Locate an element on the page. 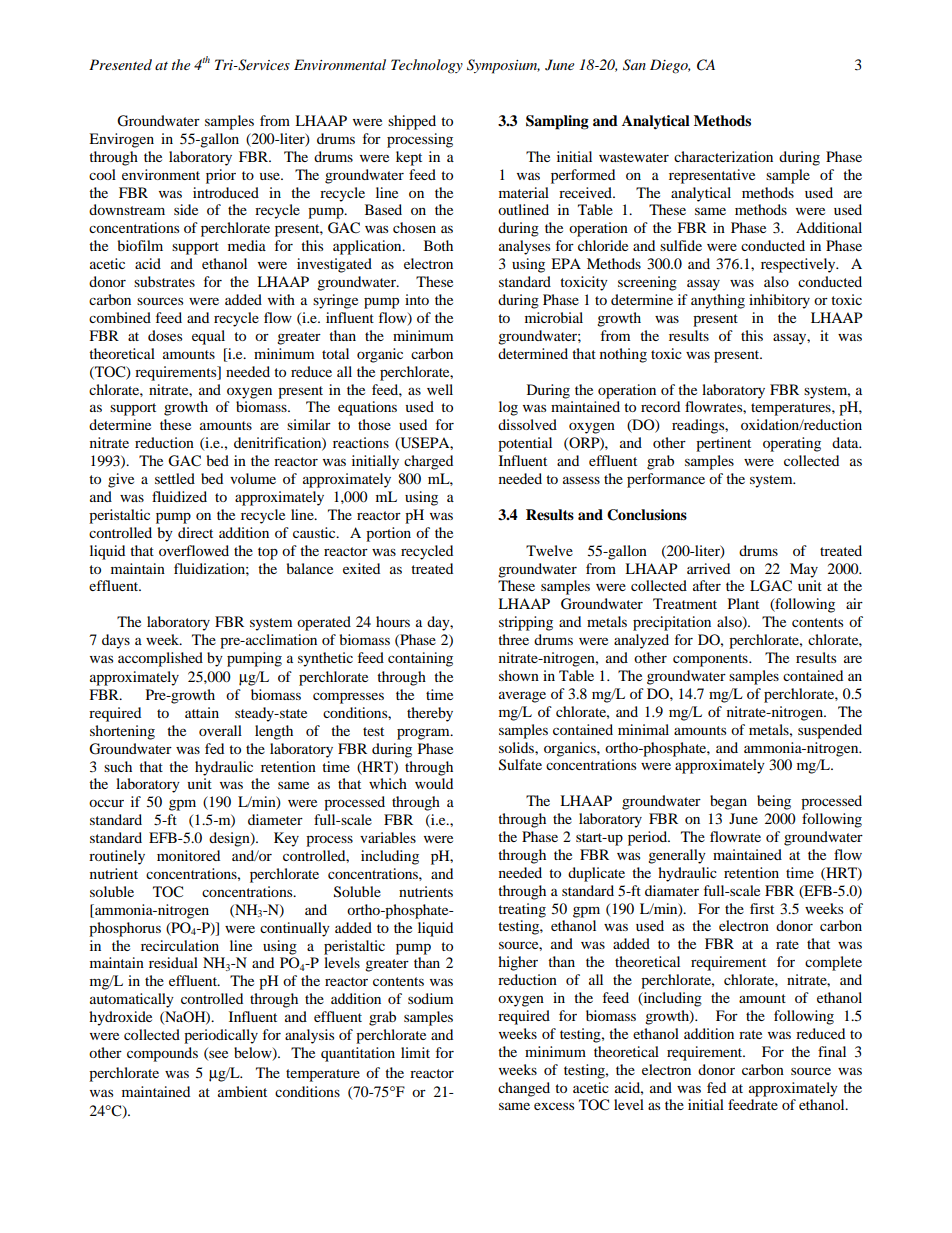  into is located at coordinates (417, 299).
